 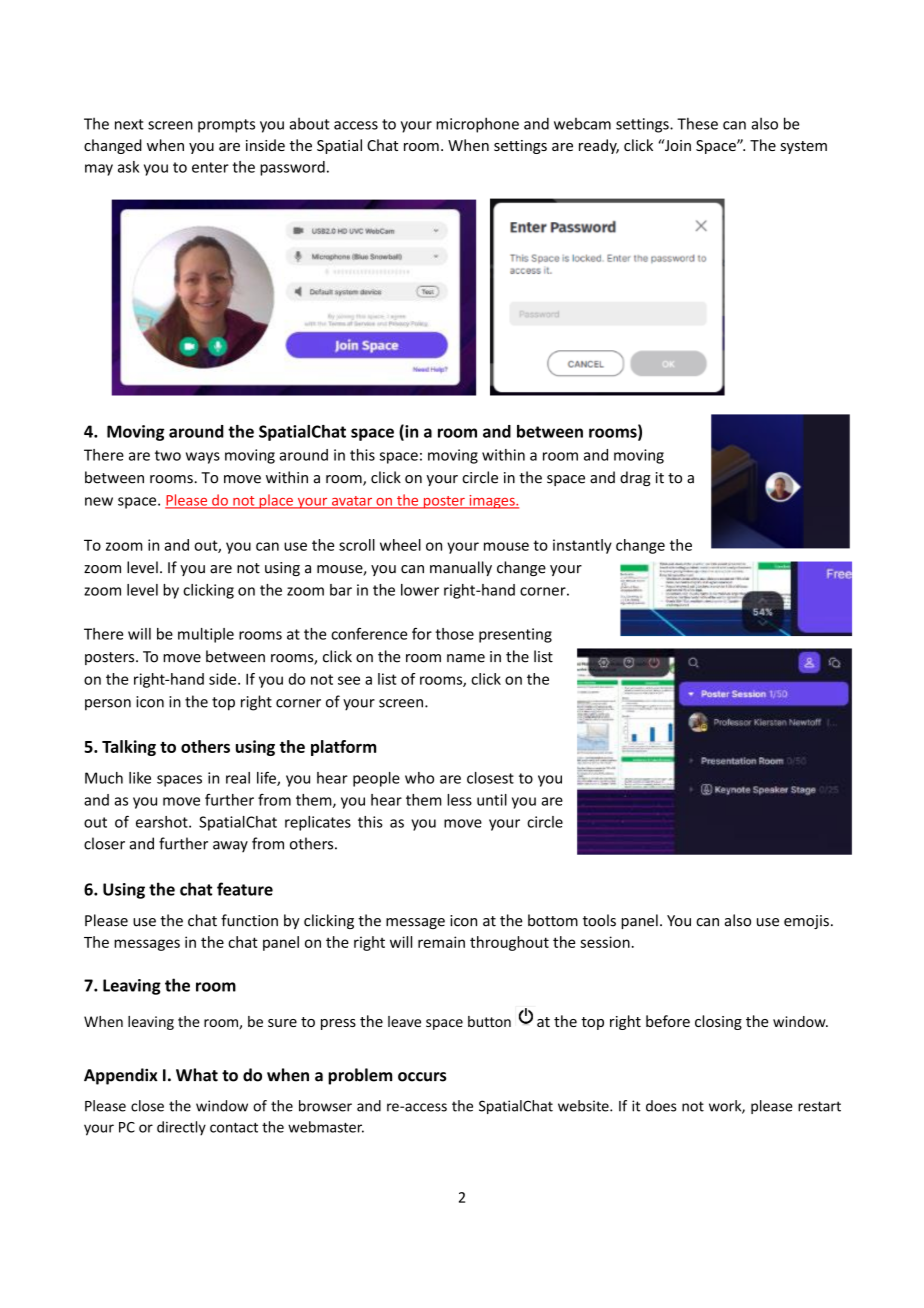 I want to click on avatar, so click(x=352, y=502).
